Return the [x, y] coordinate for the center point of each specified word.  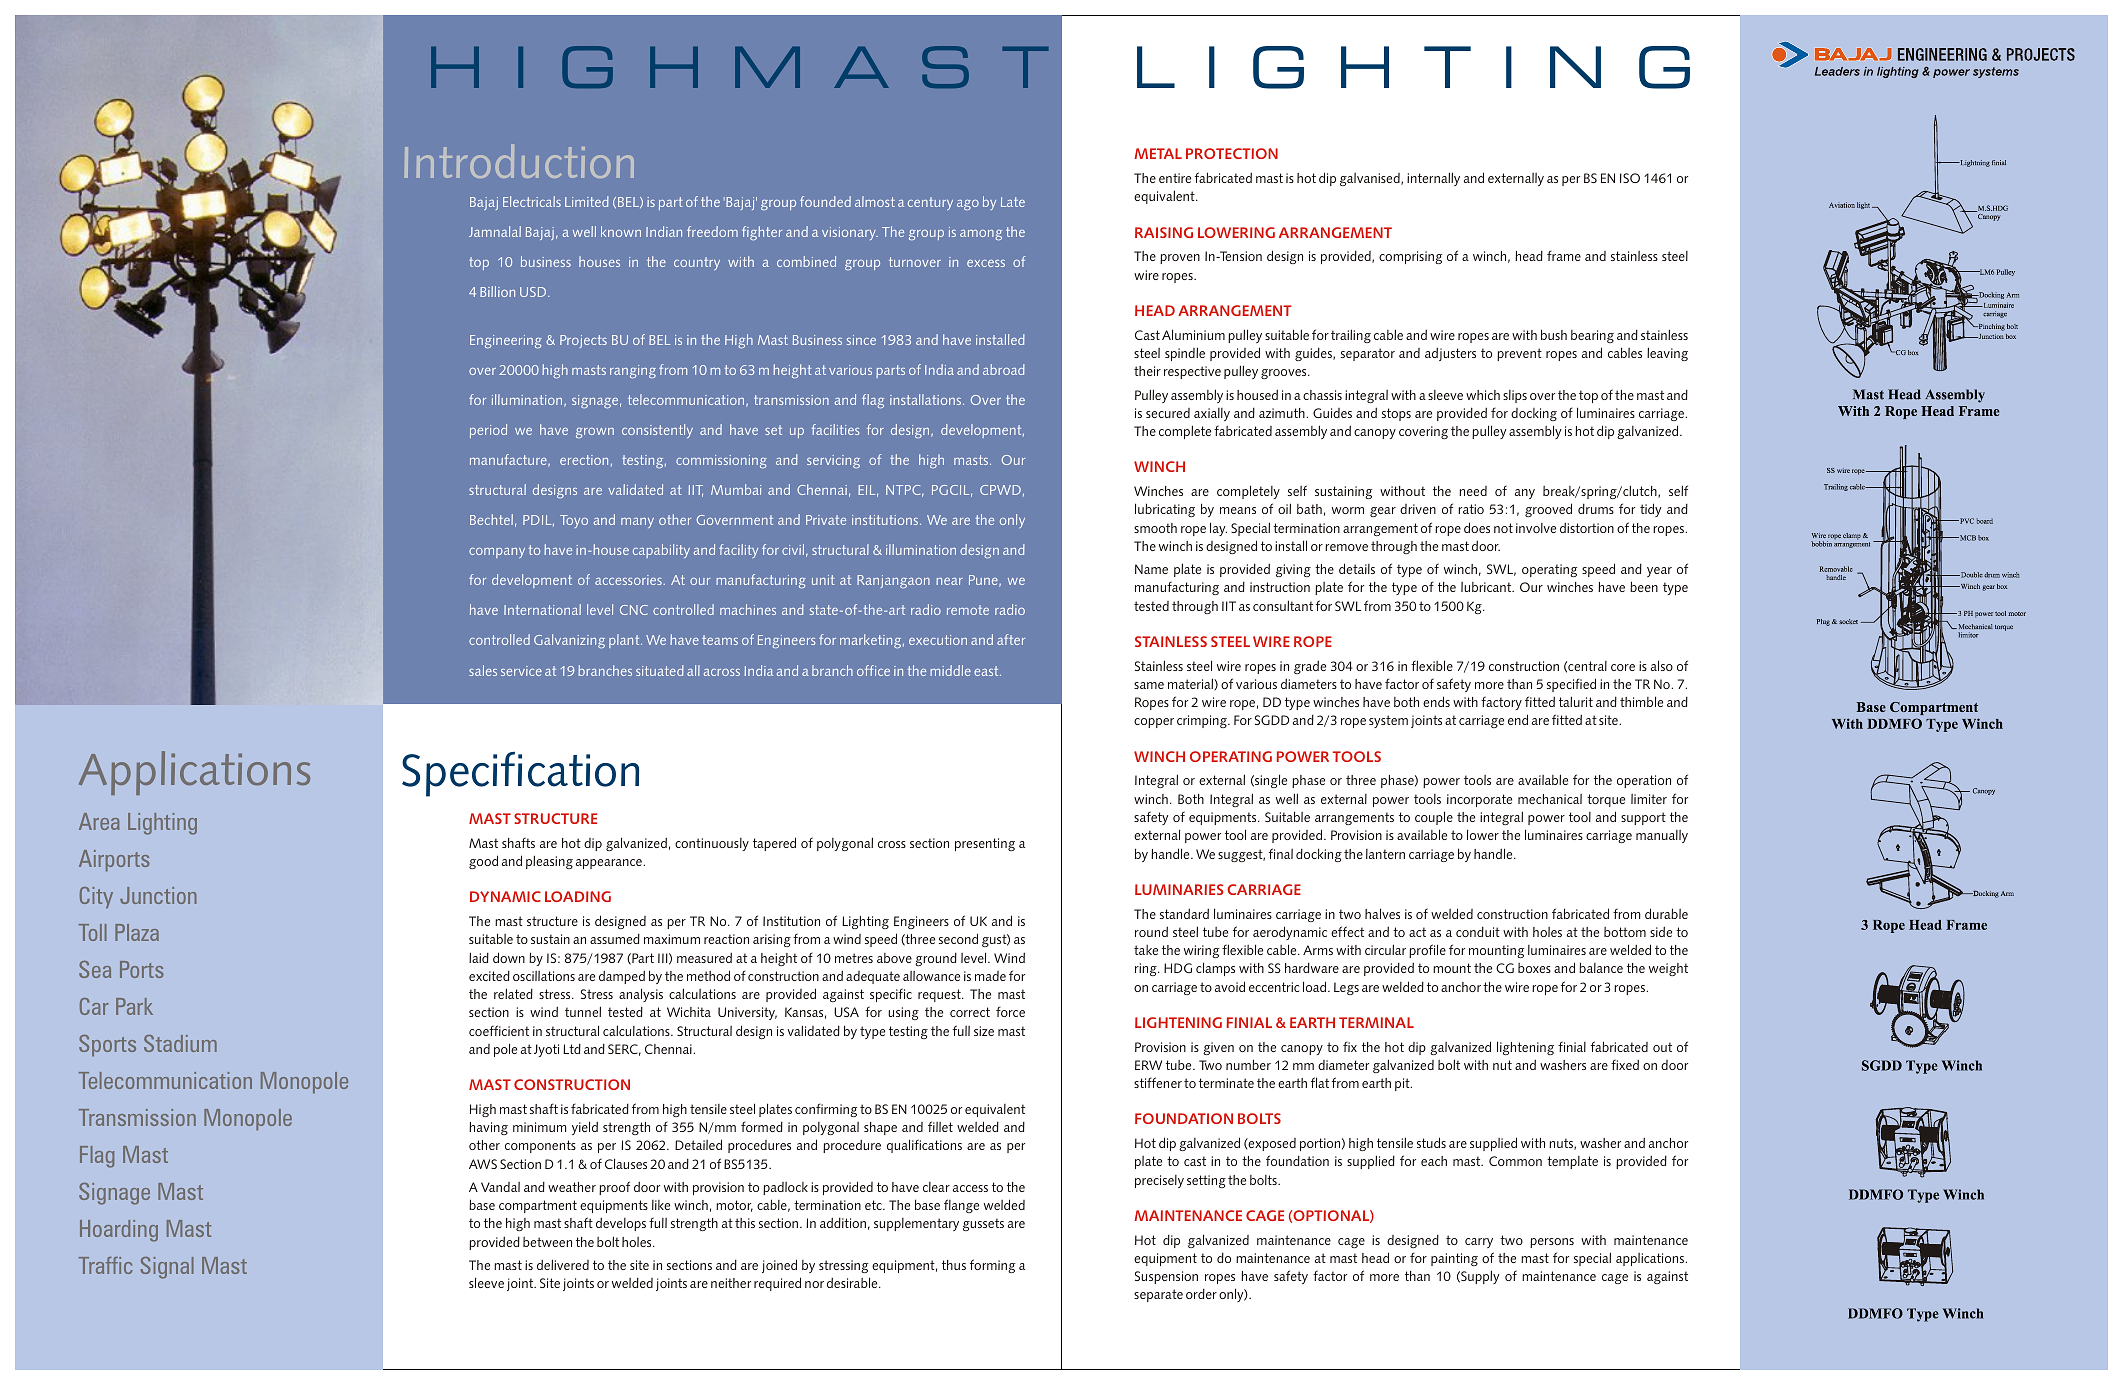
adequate [873, 977]
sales [483, 670]
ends [1436, 701]
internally [1433, 179]
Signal [167, 1268]
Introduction [519, 161]
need [1473, 491]
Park [134, 1006]
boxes [1534, 968]
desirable [853, 1282]
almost [875, 201]
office [873, 670]
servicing [833, 461]
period [488, 431]
